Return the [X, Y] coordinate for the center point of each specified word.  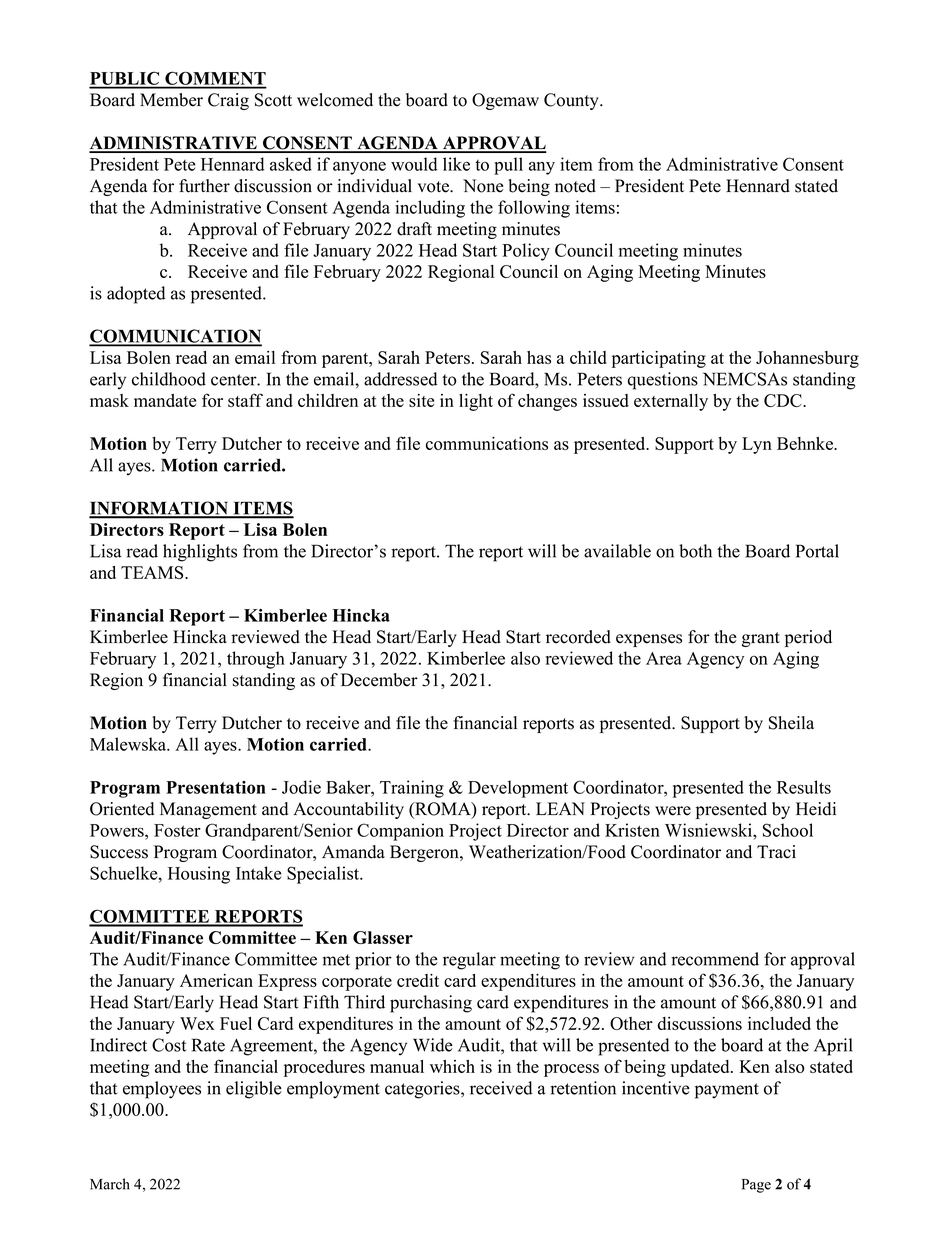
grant [761, 639]
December [379, 680]
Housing [199, 875]
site [421, 400]
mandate [165, 400]
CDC [784, 400]
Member [171, 100]
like [456, 164]
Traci [776, 852]
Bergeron [425, 853]
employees [162, 1090]
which [452, 1066]
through [256, 660]
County [572, 101]
